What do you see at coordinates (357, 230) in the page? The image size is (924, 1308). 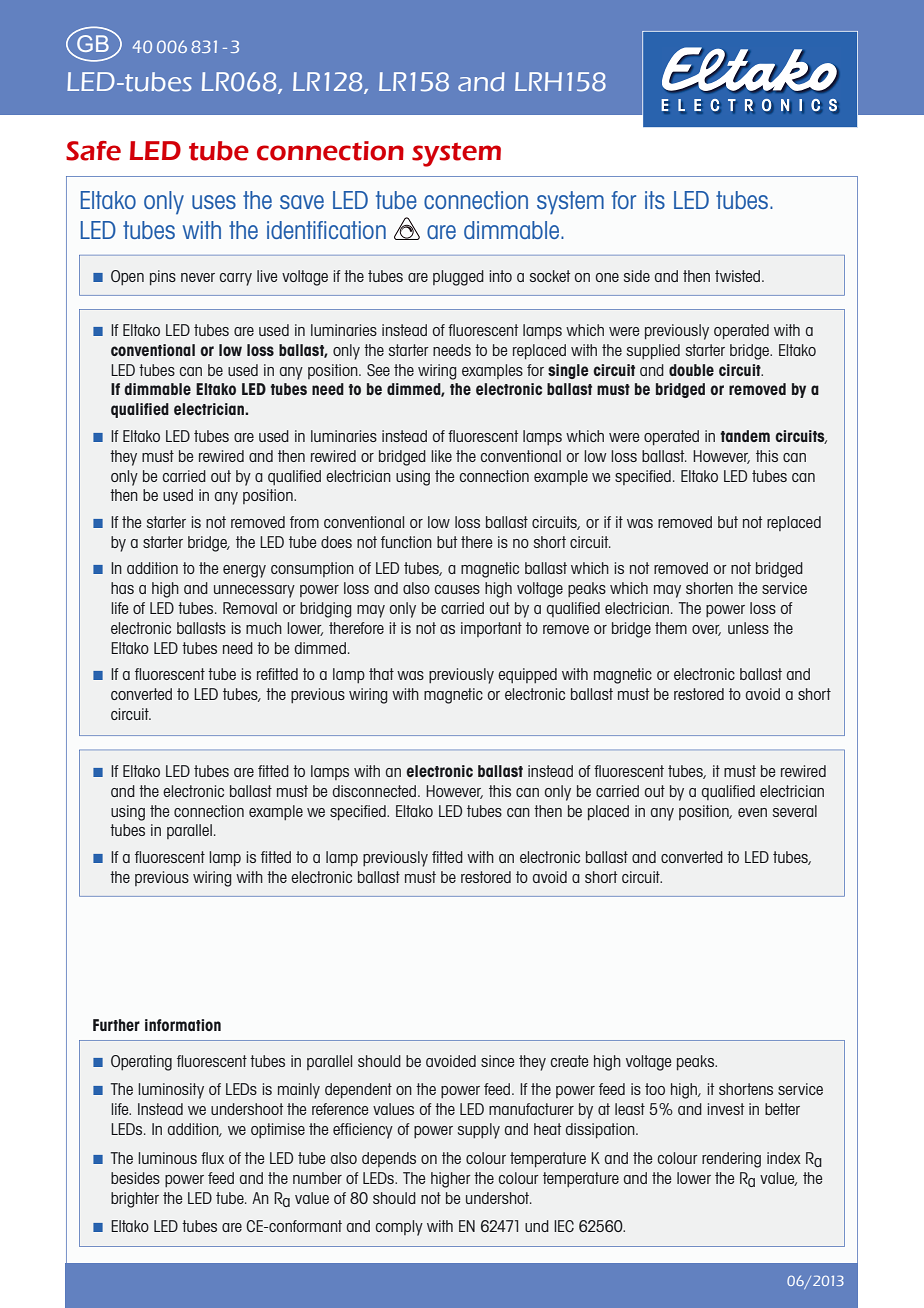 I see `cation` at bounding box center [357, 230].
